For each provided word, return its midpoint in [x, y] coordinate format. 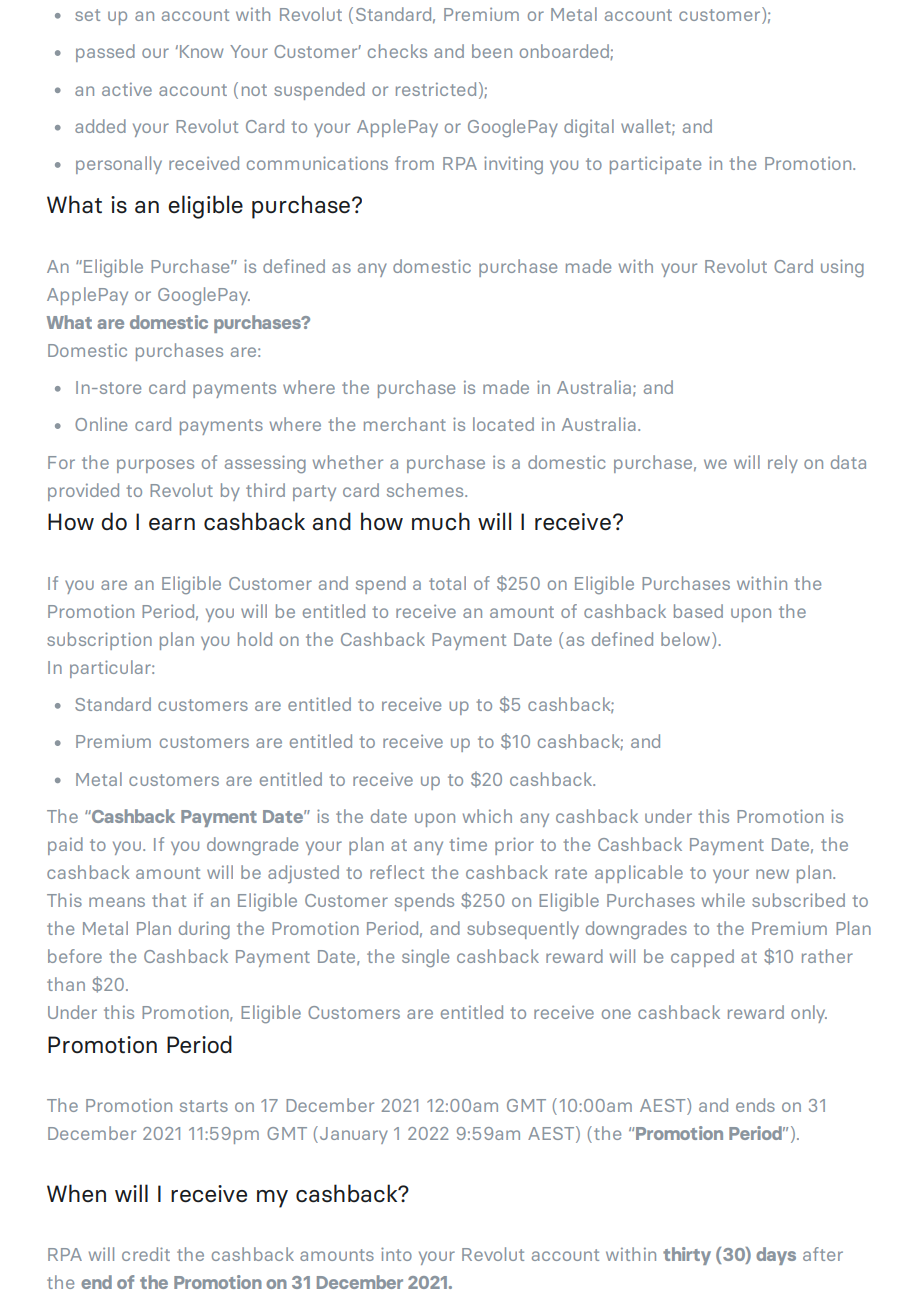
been [492, 51]
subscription [99, 641]
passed [105, 53]
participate [655, 165]
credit [146, 1254]
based [698, 611]
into [396, 1254]
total [447, 583]
